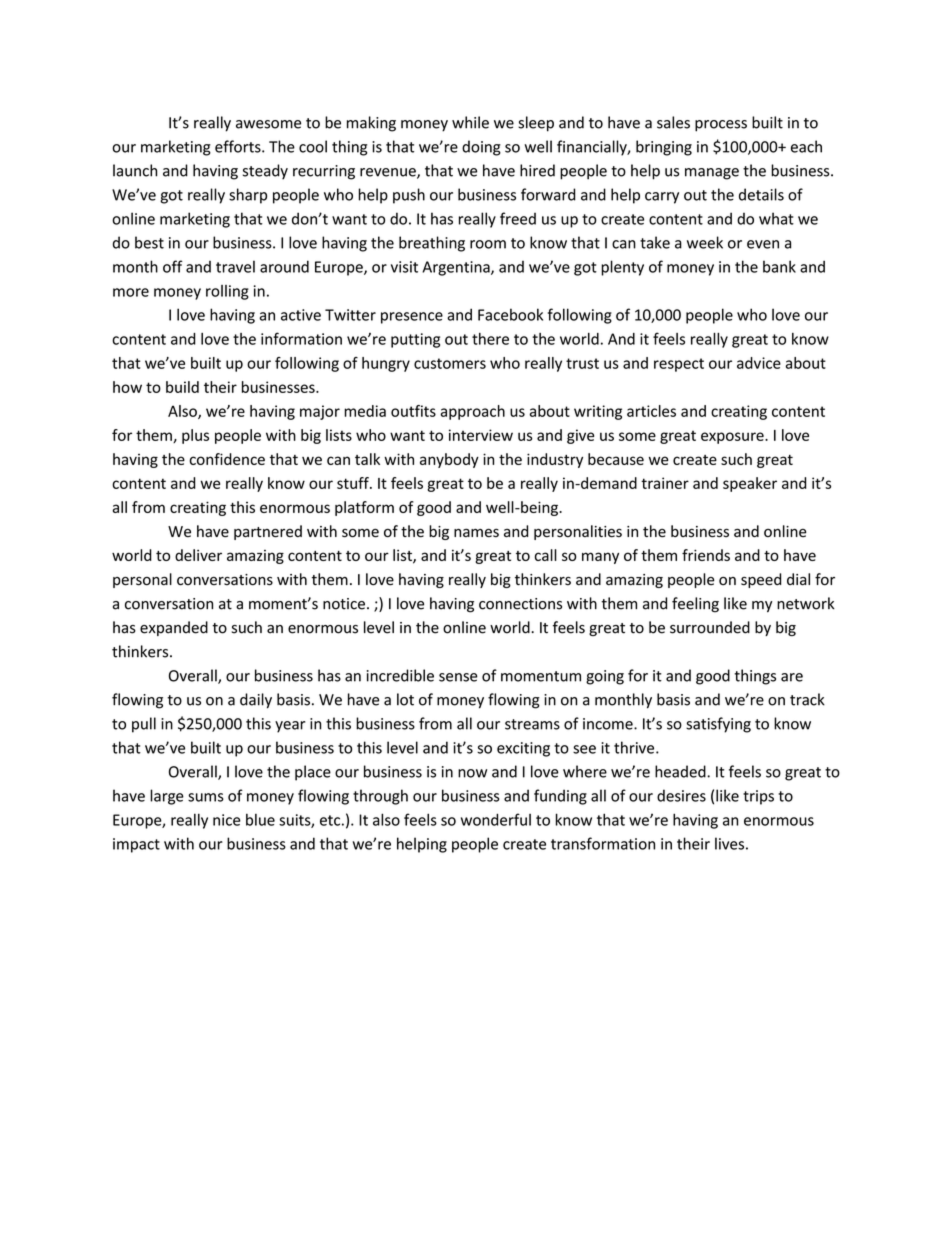 The image size is (952, 1233). Describe the element at coordinates (472, 412) in the screenshot. I see `approach` at that location.
